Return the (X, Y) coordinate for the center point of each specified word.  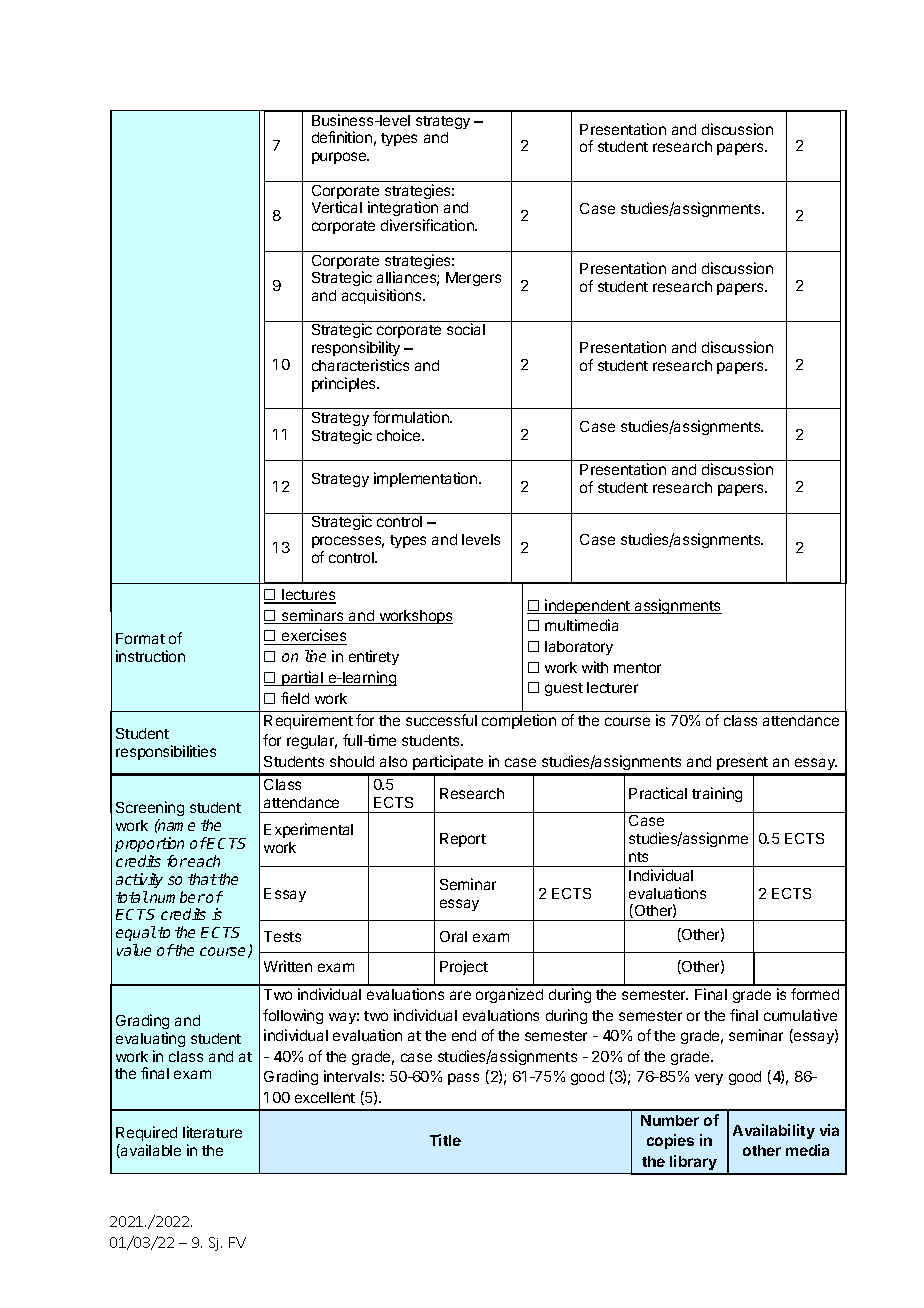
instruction (150, 656)
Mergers (473, 279)
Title (445, 1140)
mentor (637, 668)
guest (564, 689)
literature (212, 1132)
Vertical (337, 207)
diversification (428, 225)
